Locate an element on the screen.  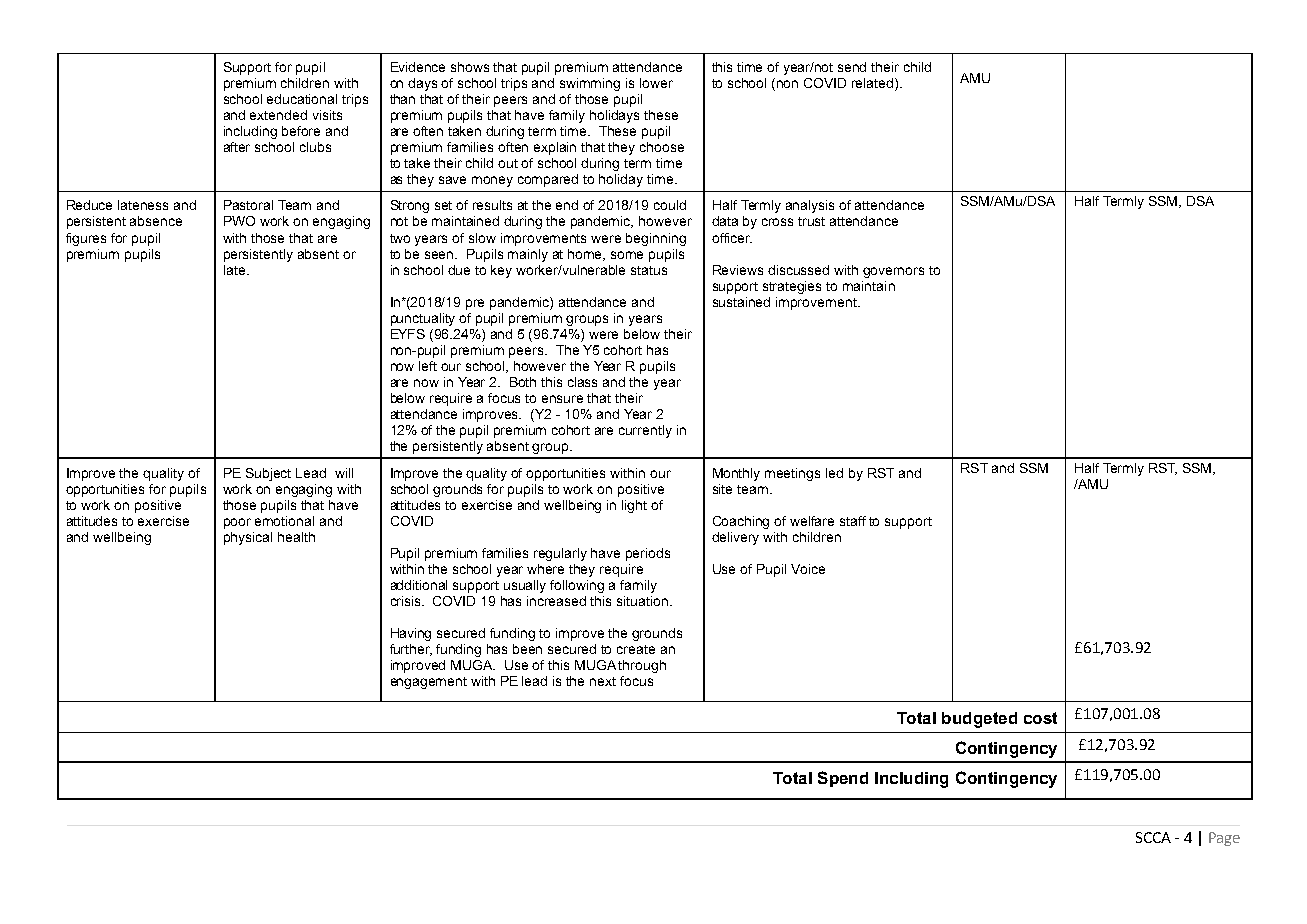
governors is located at coordinates (893, 272).
